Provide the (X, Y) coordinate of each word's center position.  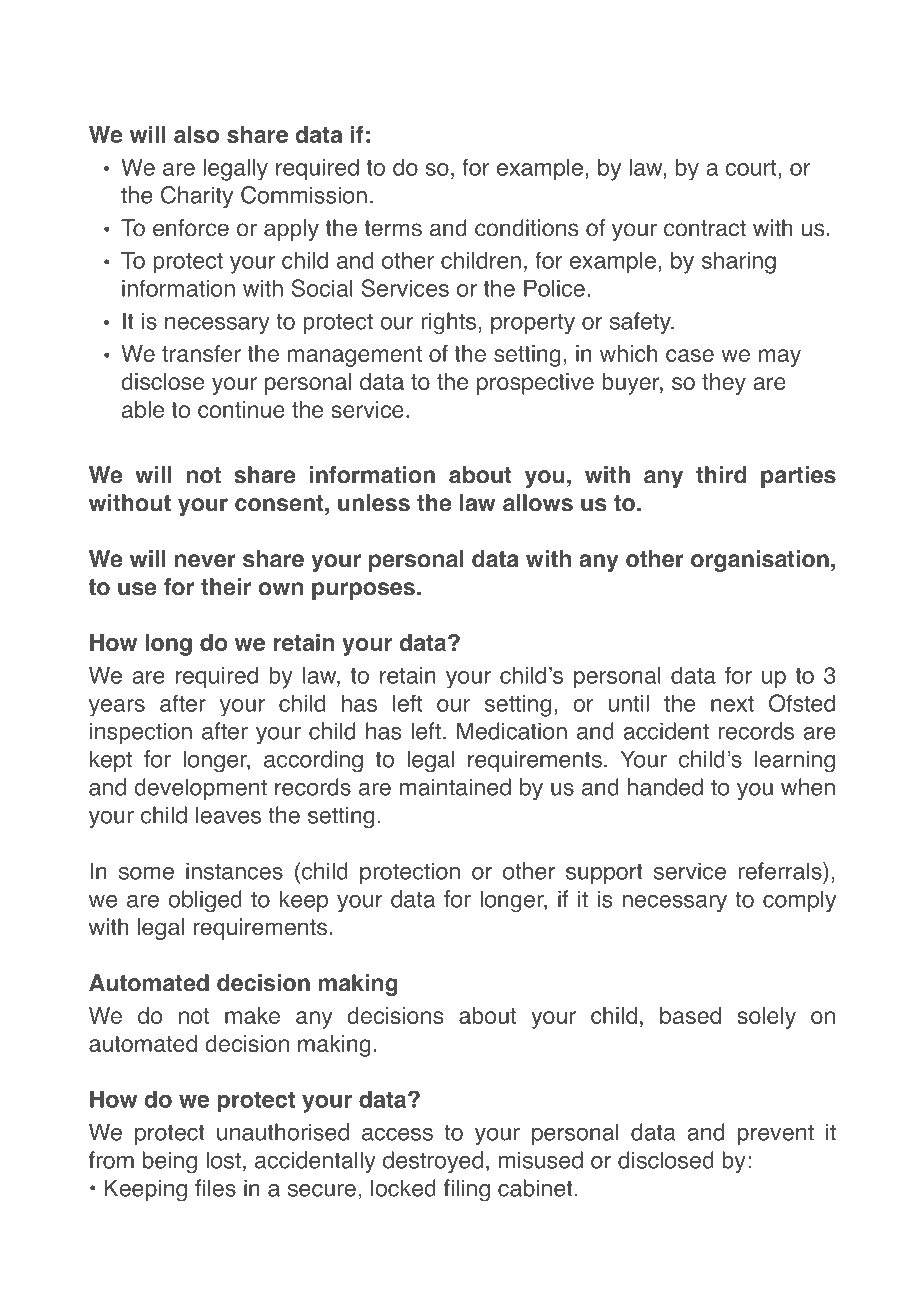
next (732, 704)
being (170, 1162)
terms (393, 228)
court (752, 168)
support (604, 873)
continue (241, 409)
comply (799, 901)
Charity (197, 197)
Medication (512, 731)
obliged (205, 901)
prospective (535, 384)
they (724, 384)
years (117, 708)
